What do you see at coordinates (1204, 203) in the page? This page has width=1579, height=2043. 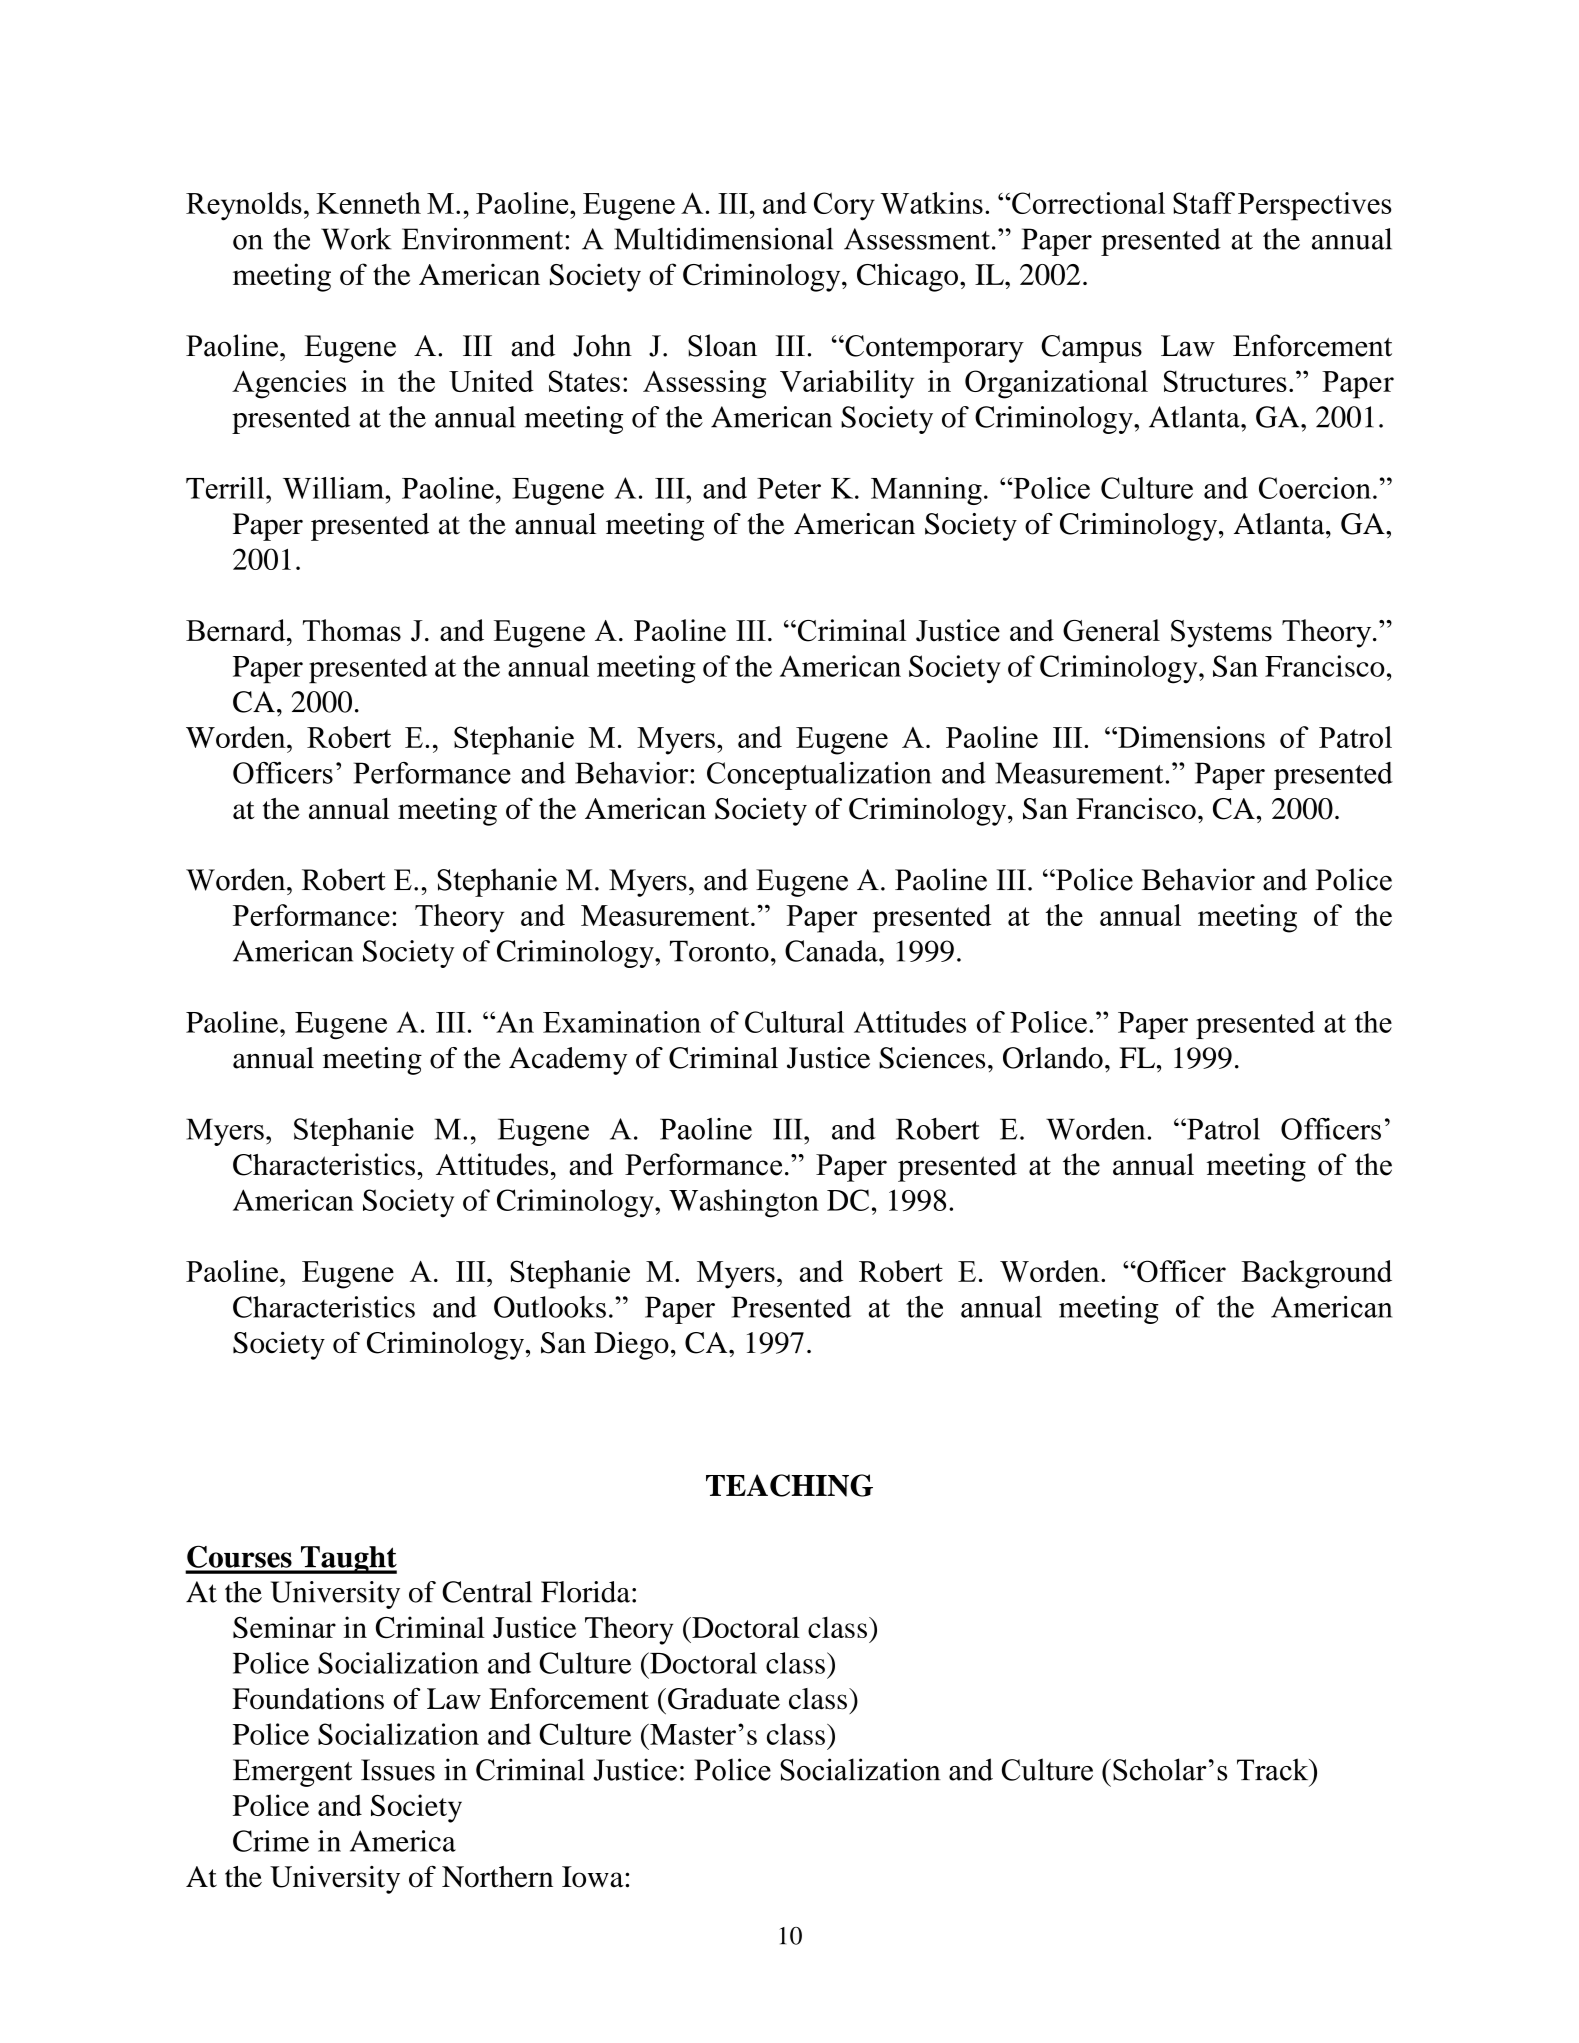 I see `Staff` at bounding box center [1204, 203].
